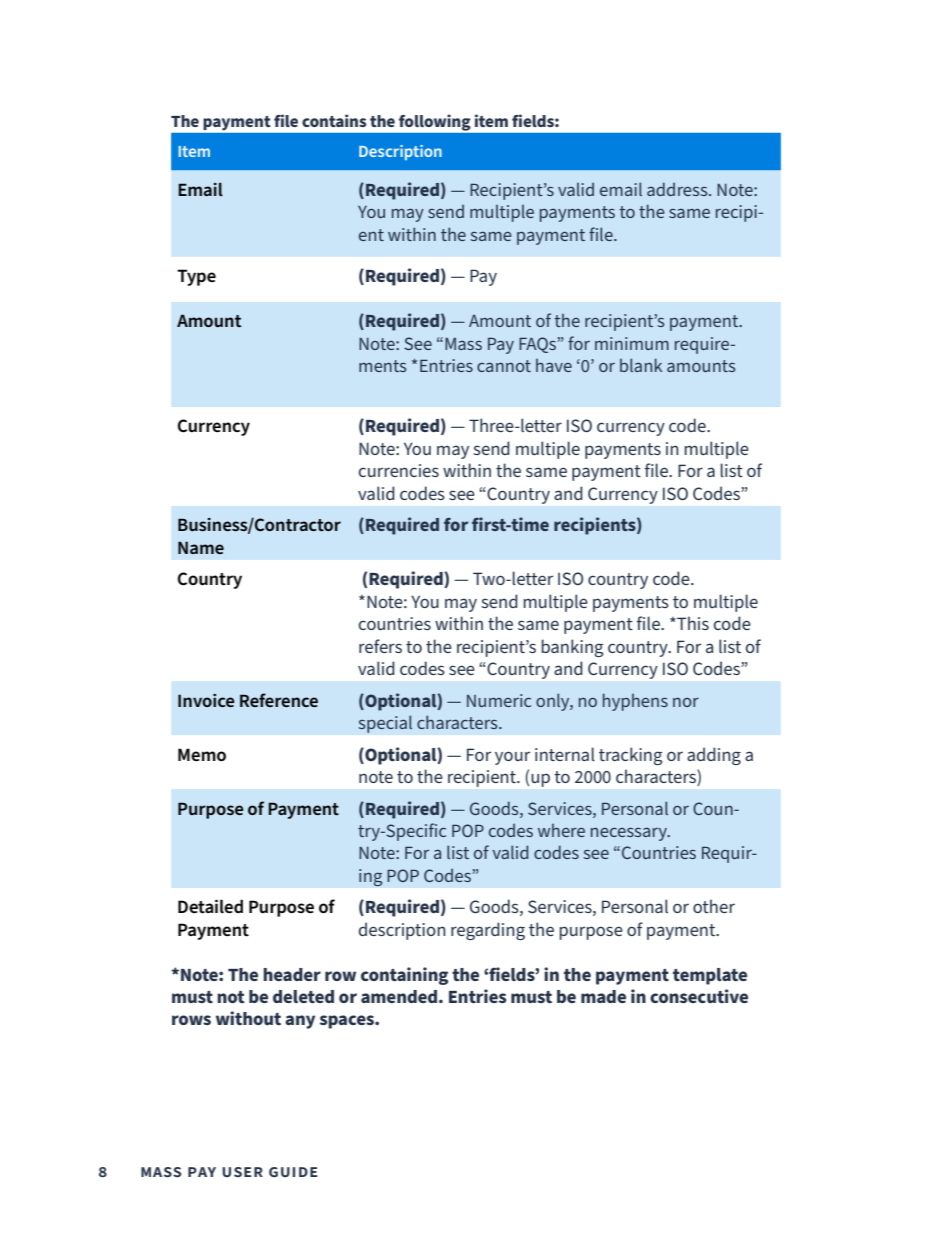  What do you see at coordinates (504, 366) in the screenshot?
I see `cannot` at bounding box center [504, 366].
